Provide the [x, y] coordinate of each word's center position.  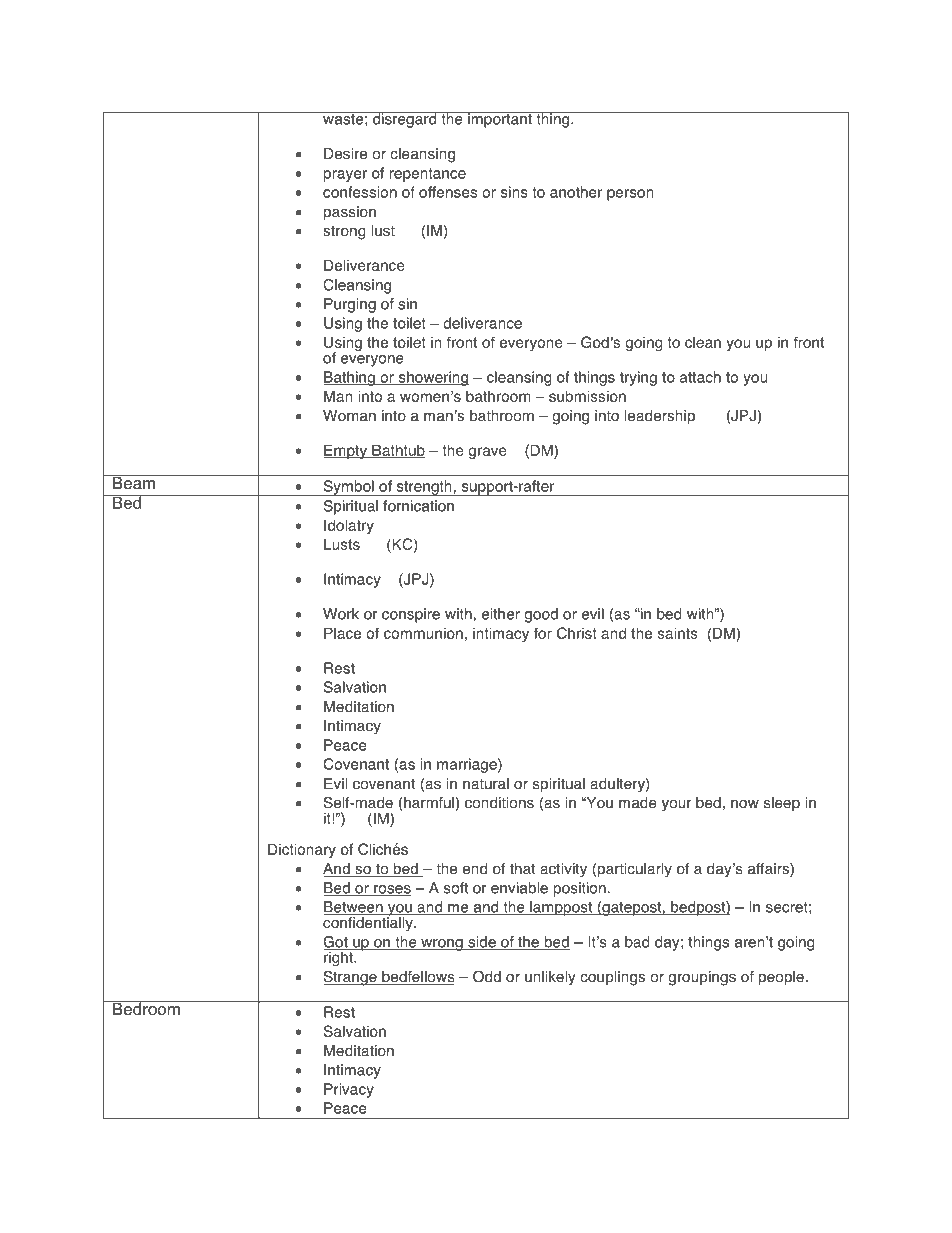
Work [341, 614]
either [500, 614]
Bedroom [146, 1008]
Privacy [349, 1090]
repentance [427, 175]
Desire [345, 154]
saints [678, 633]
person [630, 195]
